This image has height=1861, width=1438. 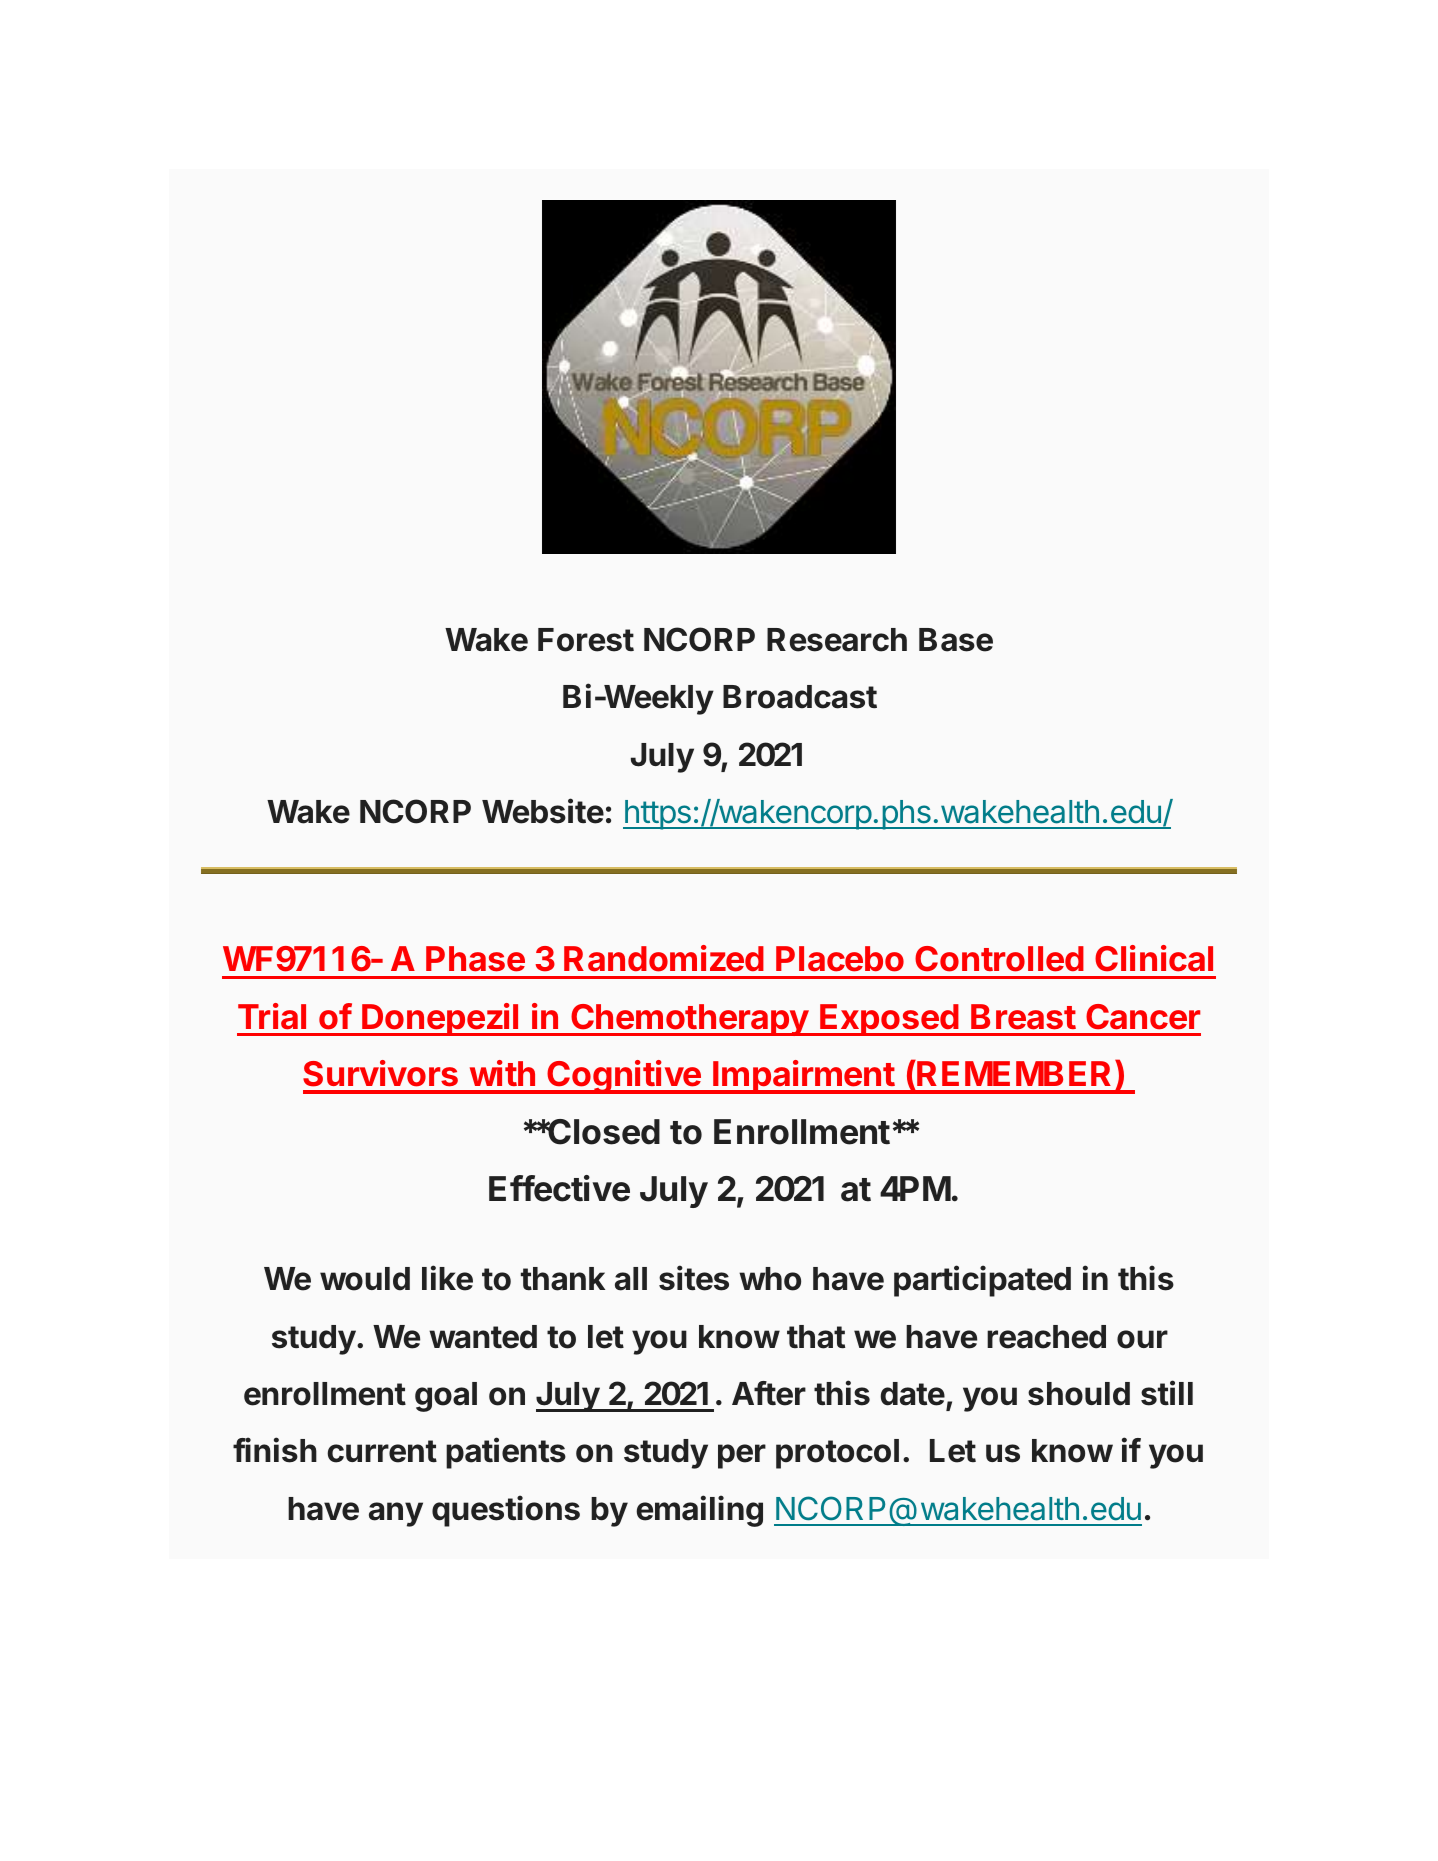 I want to click on Broadcast, so click(x=800, y=697).
